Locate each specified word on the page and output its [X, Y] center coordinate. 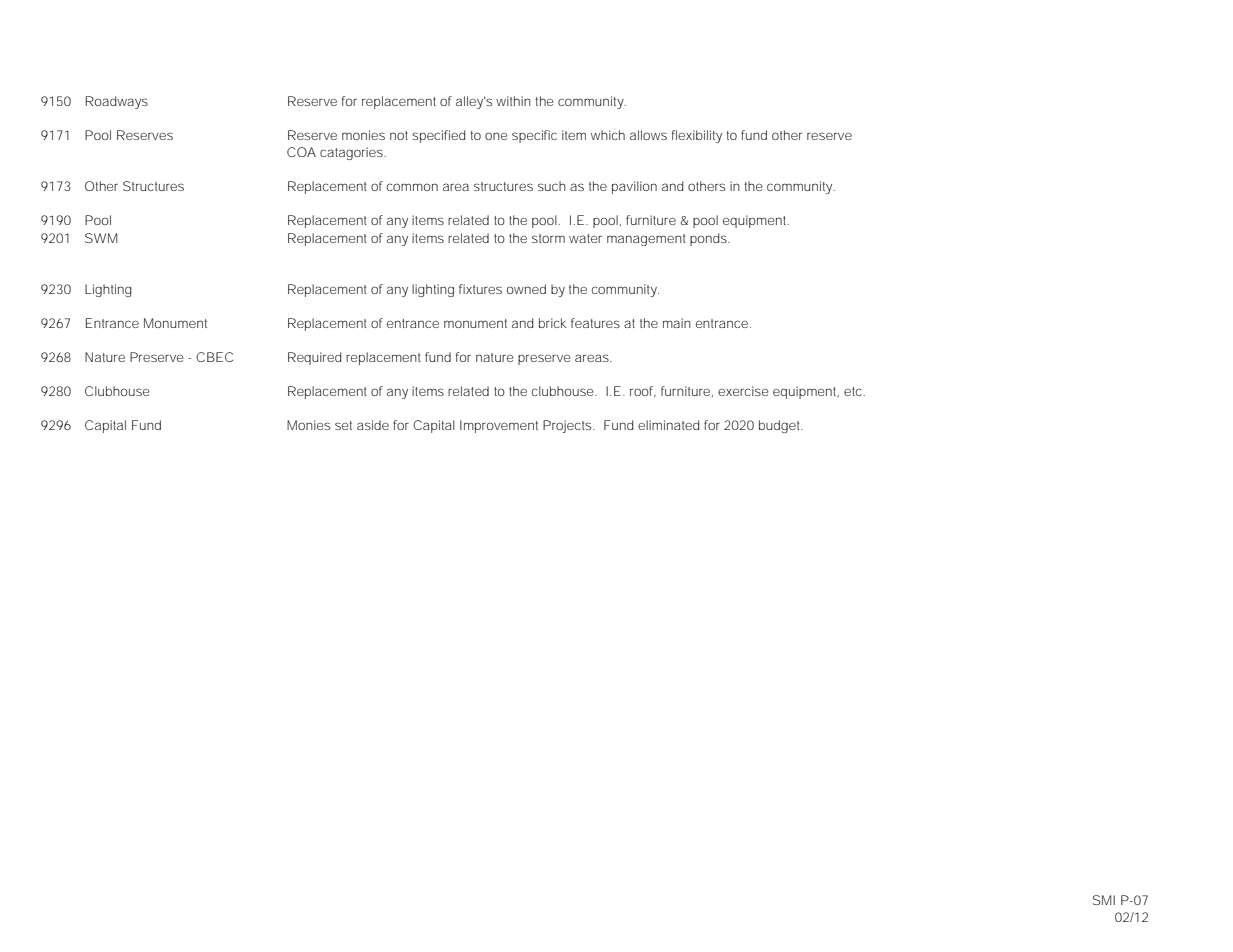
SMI [1104, 900]
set [343, 425]
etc [854, 391]
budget [781, 426]
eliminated [669, 425]
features [595, 323]
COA [301, 152]
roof [643, 391]
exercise [743, 391]
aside [373, 425]
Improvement [499, 426]
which [608, 135]
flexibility [697, 136]
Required [315, 358]
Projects [568, 426]
